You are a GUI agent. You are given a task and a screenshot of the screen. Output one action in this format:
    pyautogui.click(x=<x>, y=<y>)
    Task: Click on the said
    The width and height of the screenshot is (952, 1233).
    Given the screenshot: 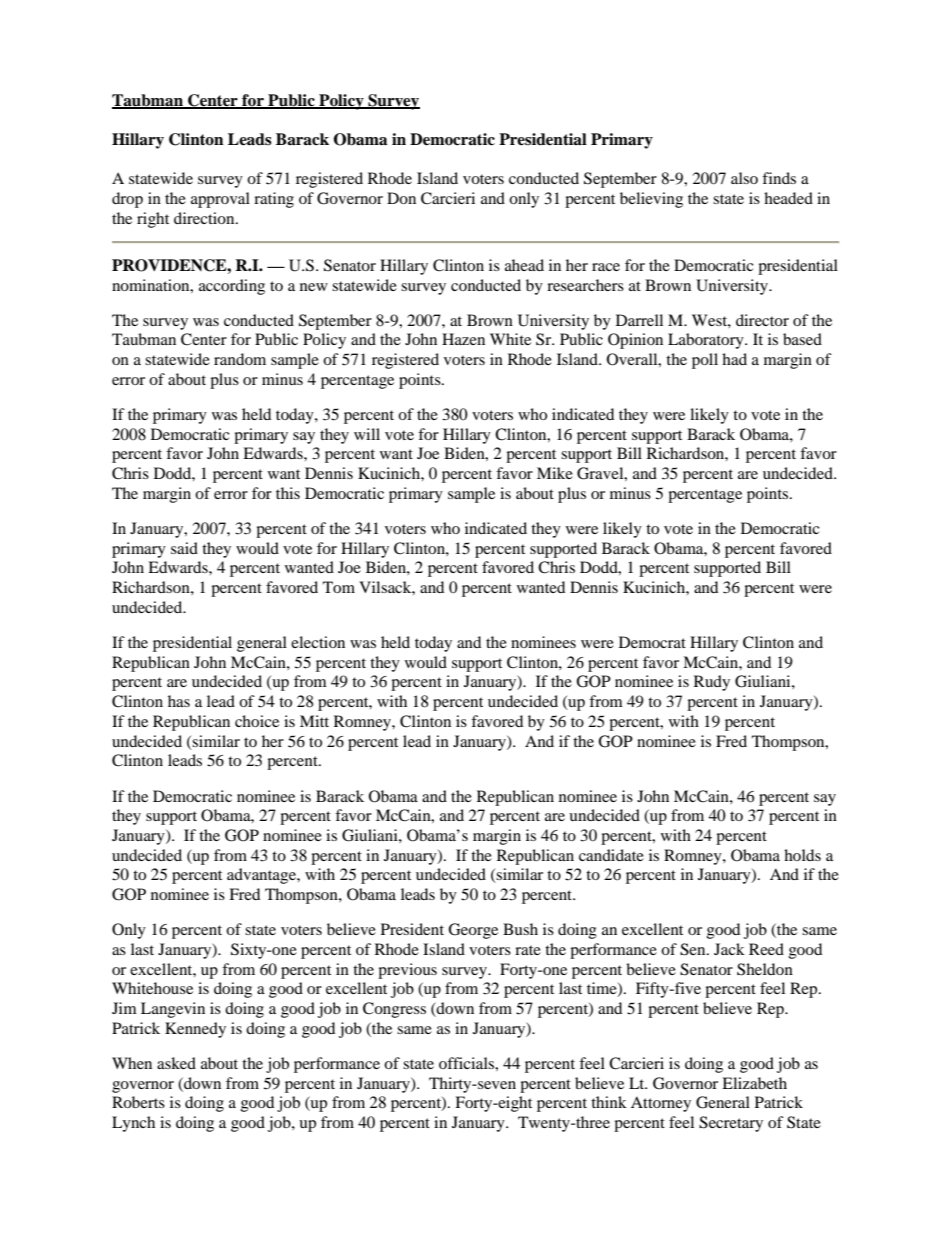 What is the action you would take?
    pyautogui.click(x=184, y=548)
